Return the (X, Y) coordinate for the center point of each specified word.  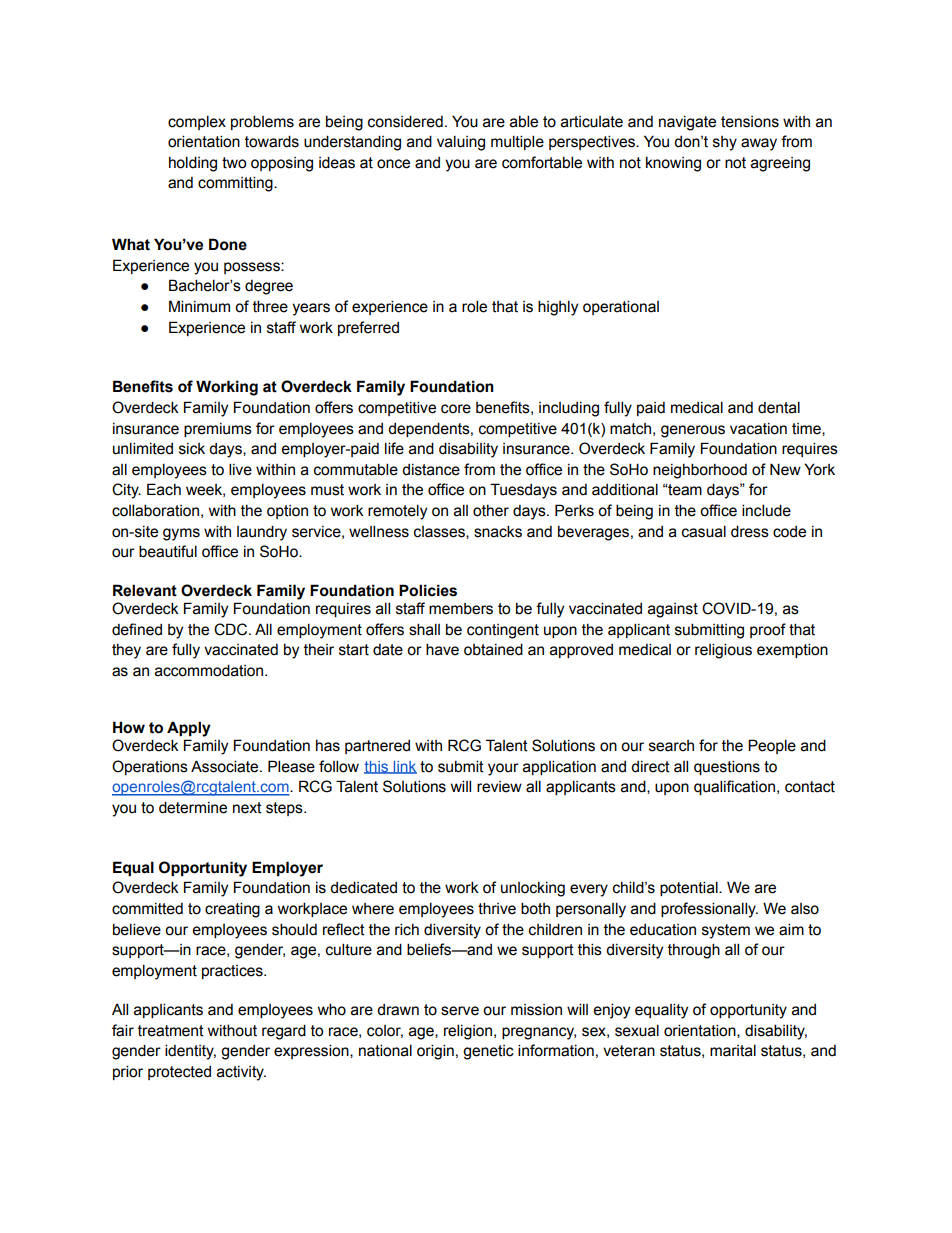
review (499, 787)
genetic (488, 1052)
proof (768, 630)
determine (193, 807)
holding (193, 164)
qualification (734, 787)
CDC (232, 629)
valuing (461, 143)
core (456, 409)
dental (779, 407)
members (461, 609)
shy (725, 143)
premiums (218, 430)
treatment (171, 1031)
